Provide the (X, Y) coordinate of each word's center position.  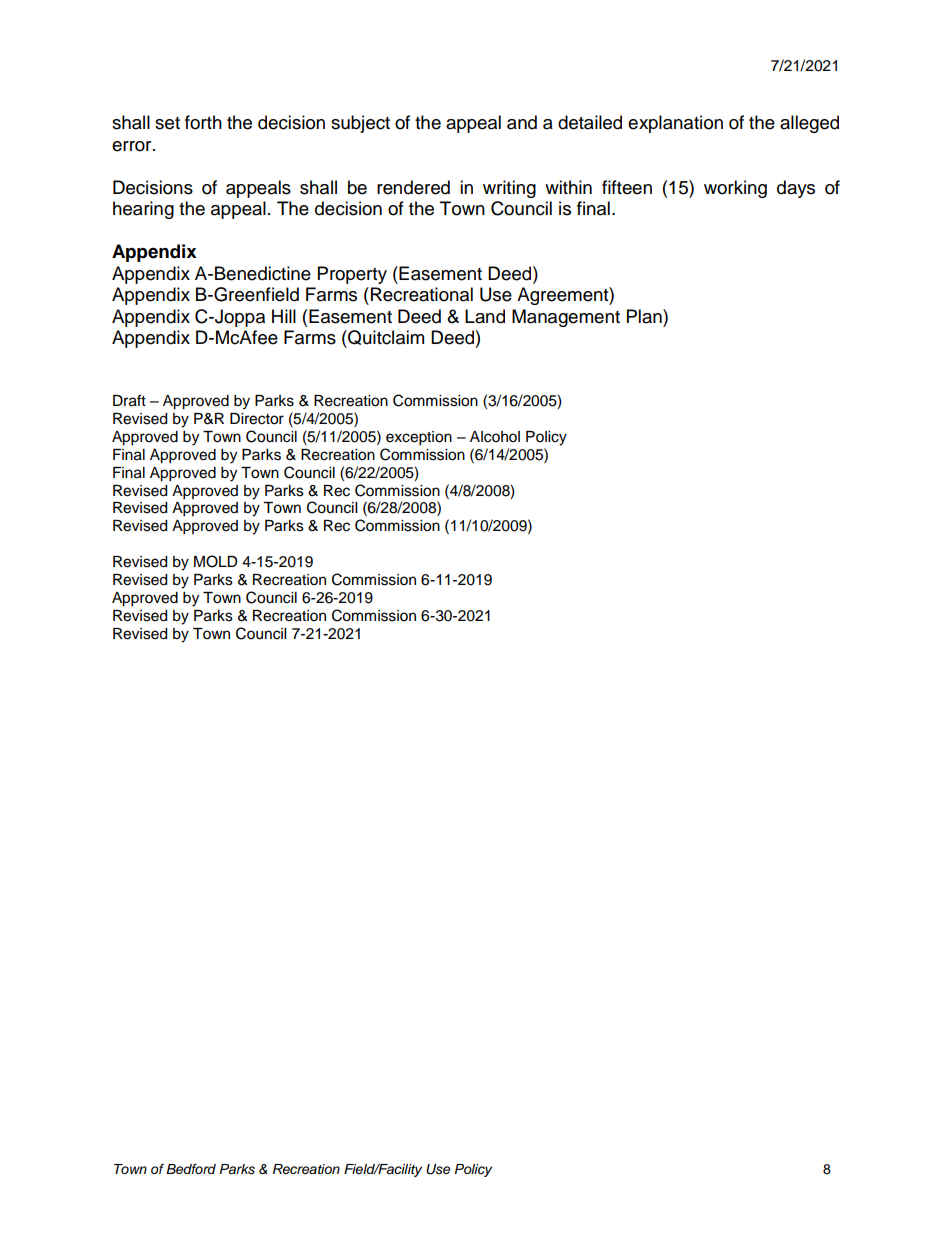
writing (509, 189)
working (735, 189)
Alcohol (495, 437)
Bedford (191, 1169)
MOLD (216, 561)
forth (203, 122)
